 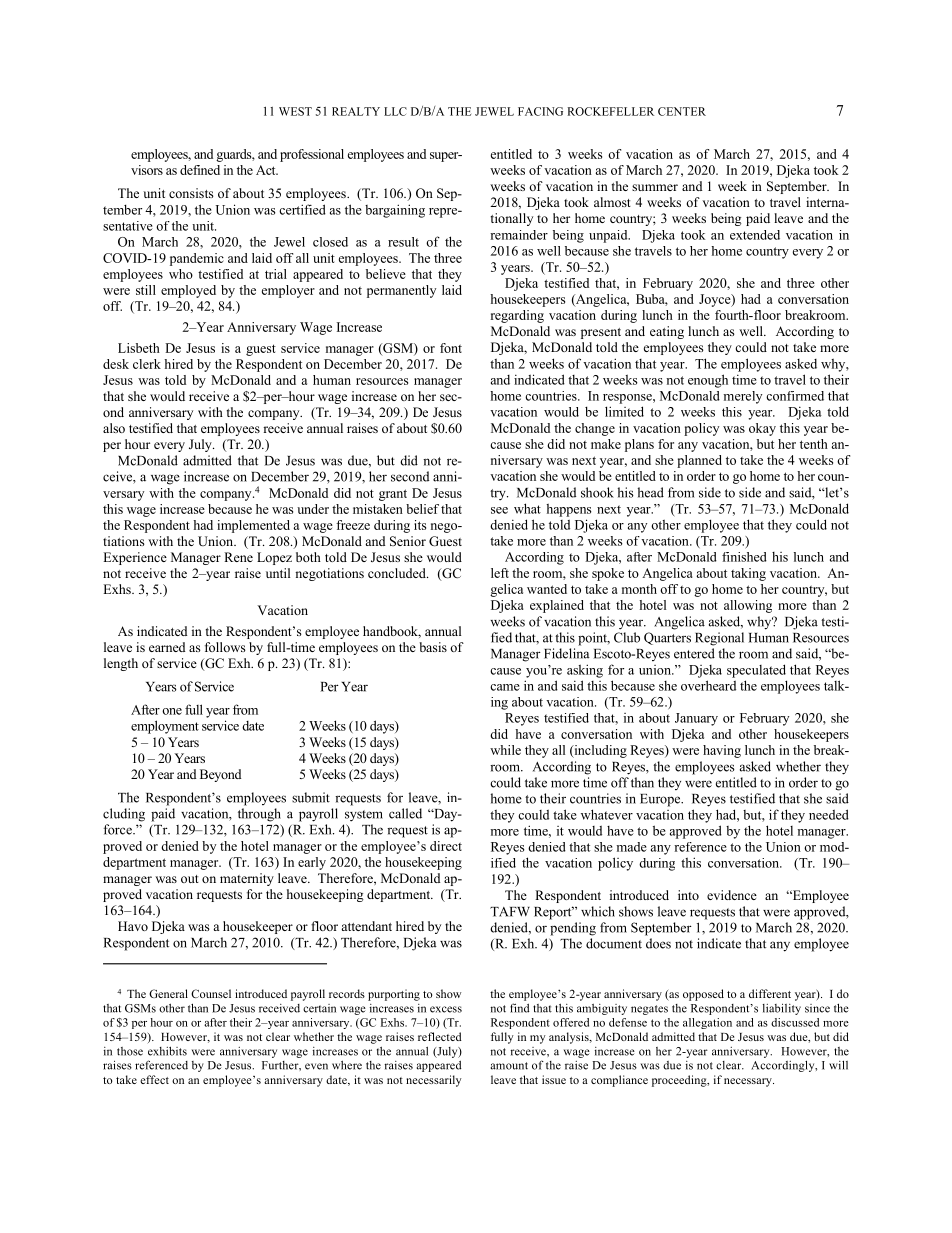 I want to click on FACING, so click(x=540, y=111).
